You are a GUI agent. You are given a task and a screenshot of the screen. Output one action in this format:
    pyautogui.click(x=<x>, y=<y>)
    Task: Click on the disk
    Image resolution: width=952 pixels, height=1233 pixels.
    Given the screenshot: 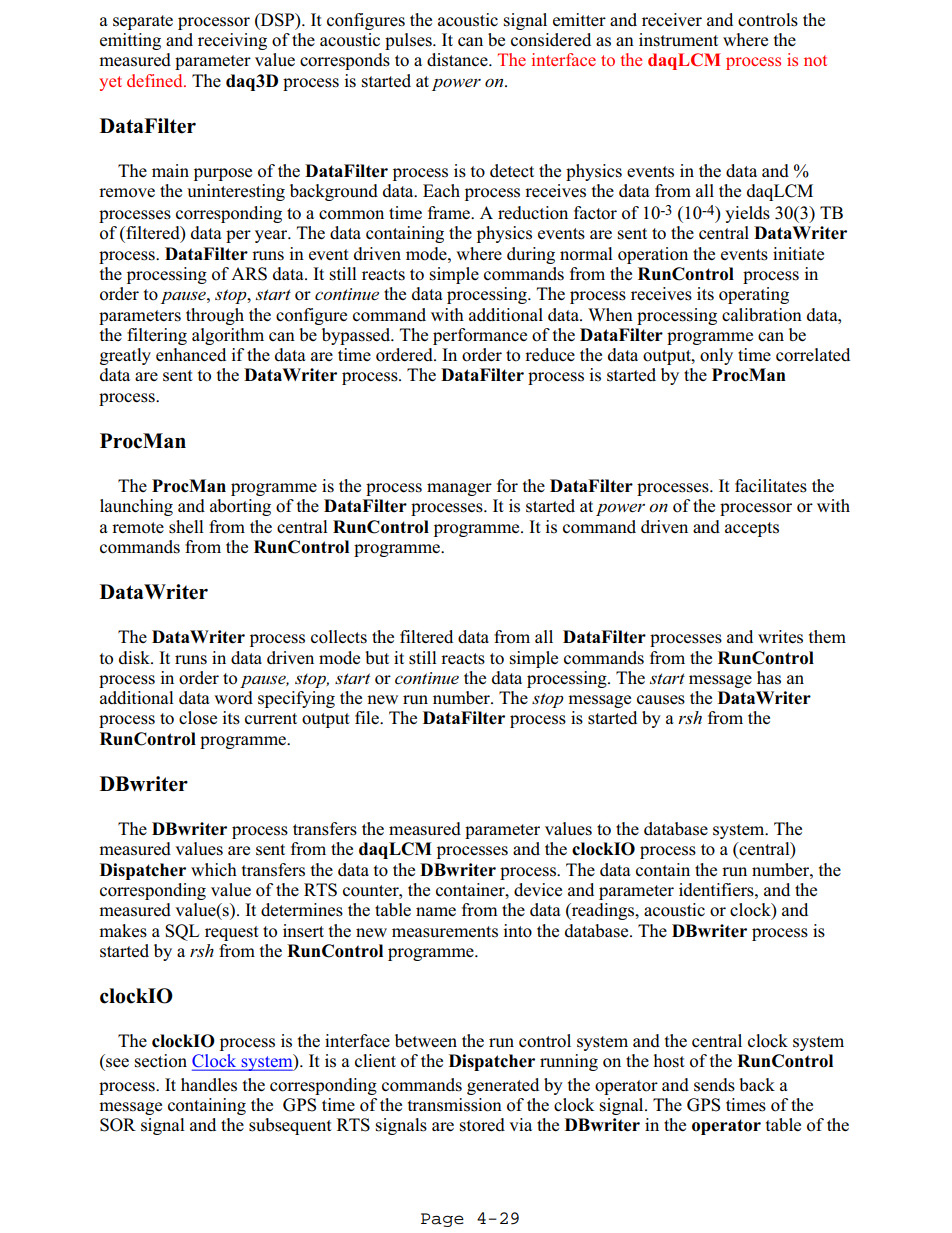 What is the action you would take?
    pyautogui.click(x=135, y=658)
